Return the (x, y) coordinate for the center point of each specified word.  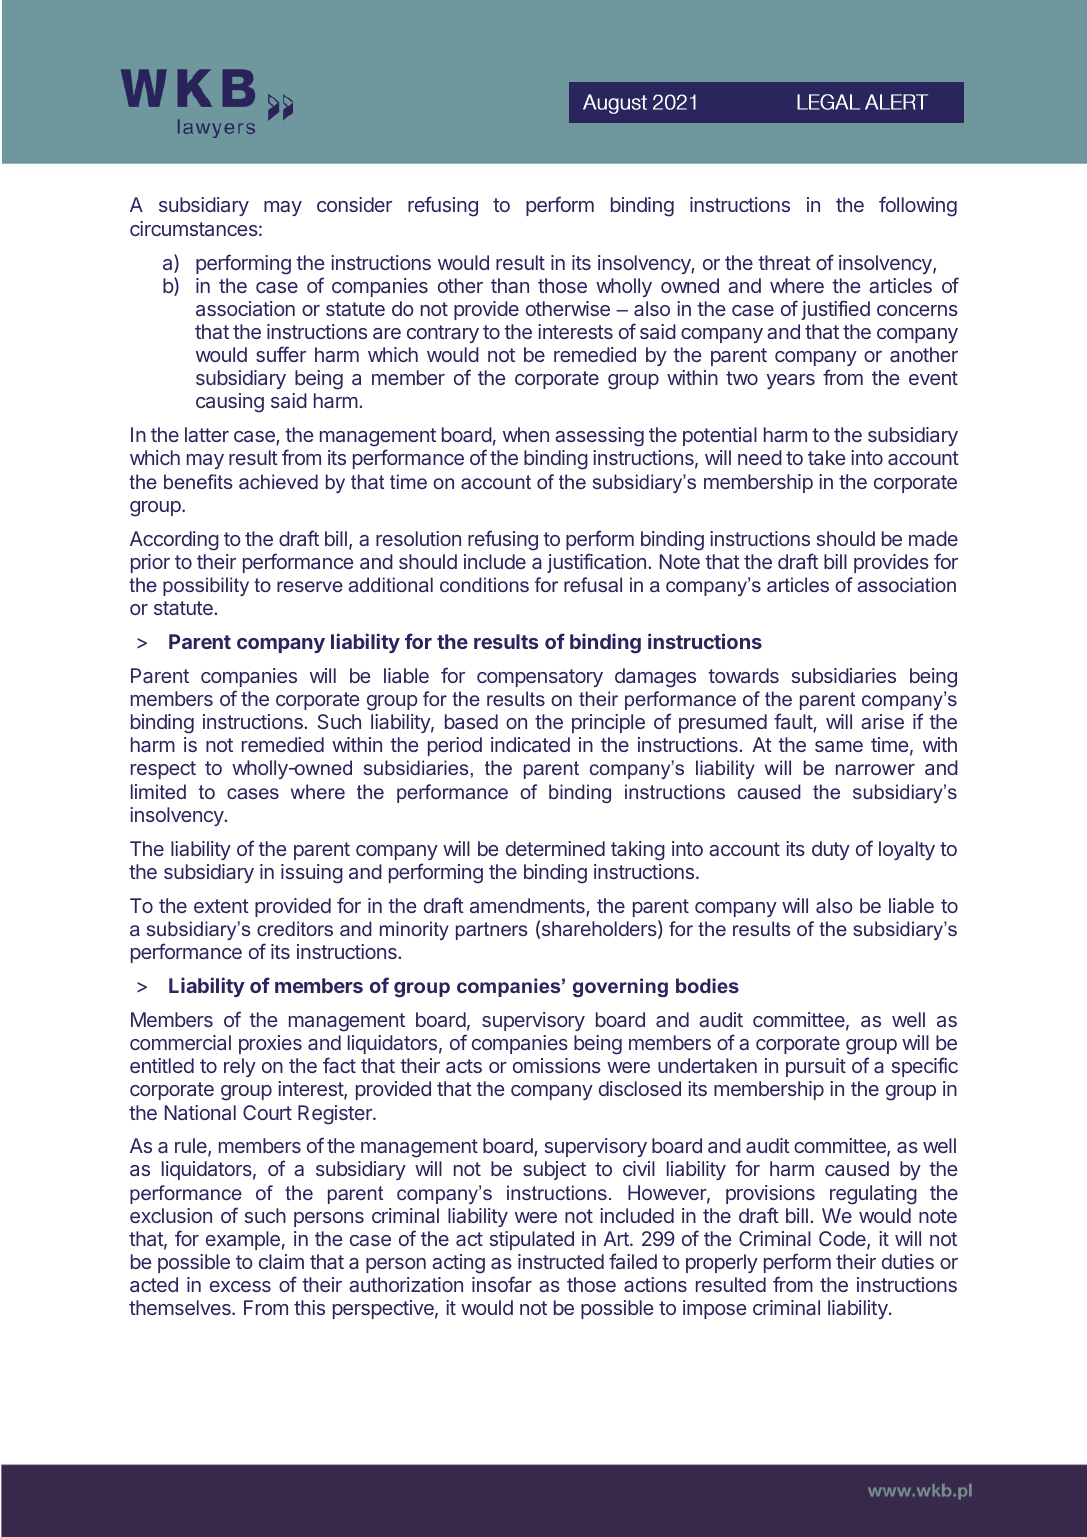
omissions (557, 1065)
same (839, 746)
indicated (530, 744)
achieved (278, 481)
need (760, 457)
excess (240, 1286)
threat (784, 262)
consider (354, 204)
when (526, 434)
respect (163, 770)
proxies (270, 1044)
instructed (561, 1261)
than (510, 285)
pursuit (816, 1067)
